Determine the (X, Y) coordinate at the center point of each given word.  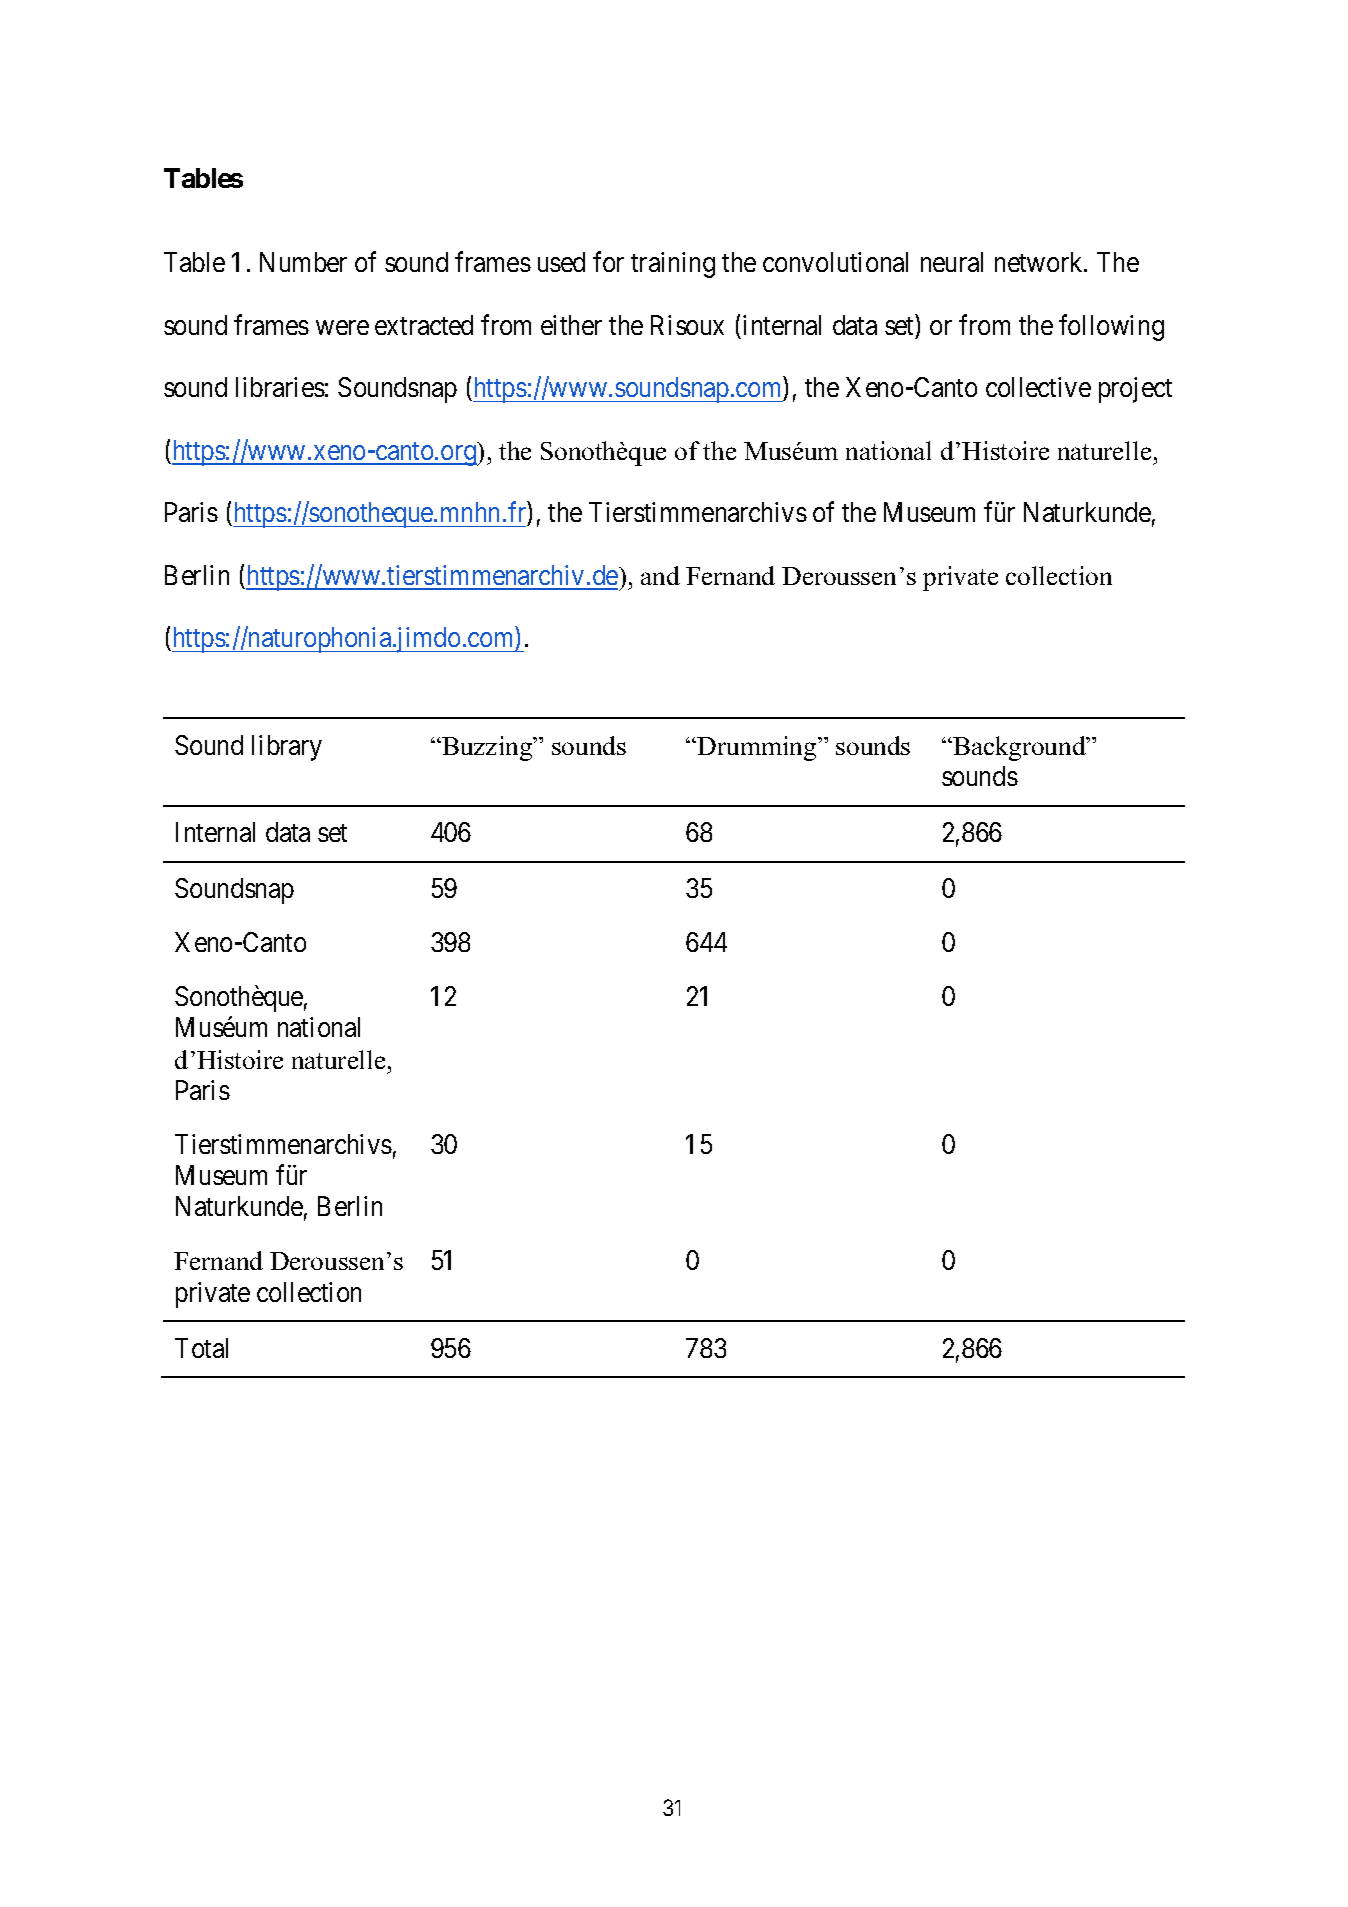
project (1135, 390)
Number (303, 262)
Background (1019, 748)
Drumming (758, 748)
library (287, 748)
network (1040, 262)
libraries (280, 387)
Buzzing (487, 748)
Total (201, 1348)
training (673, 265)
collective (1038, 387)
